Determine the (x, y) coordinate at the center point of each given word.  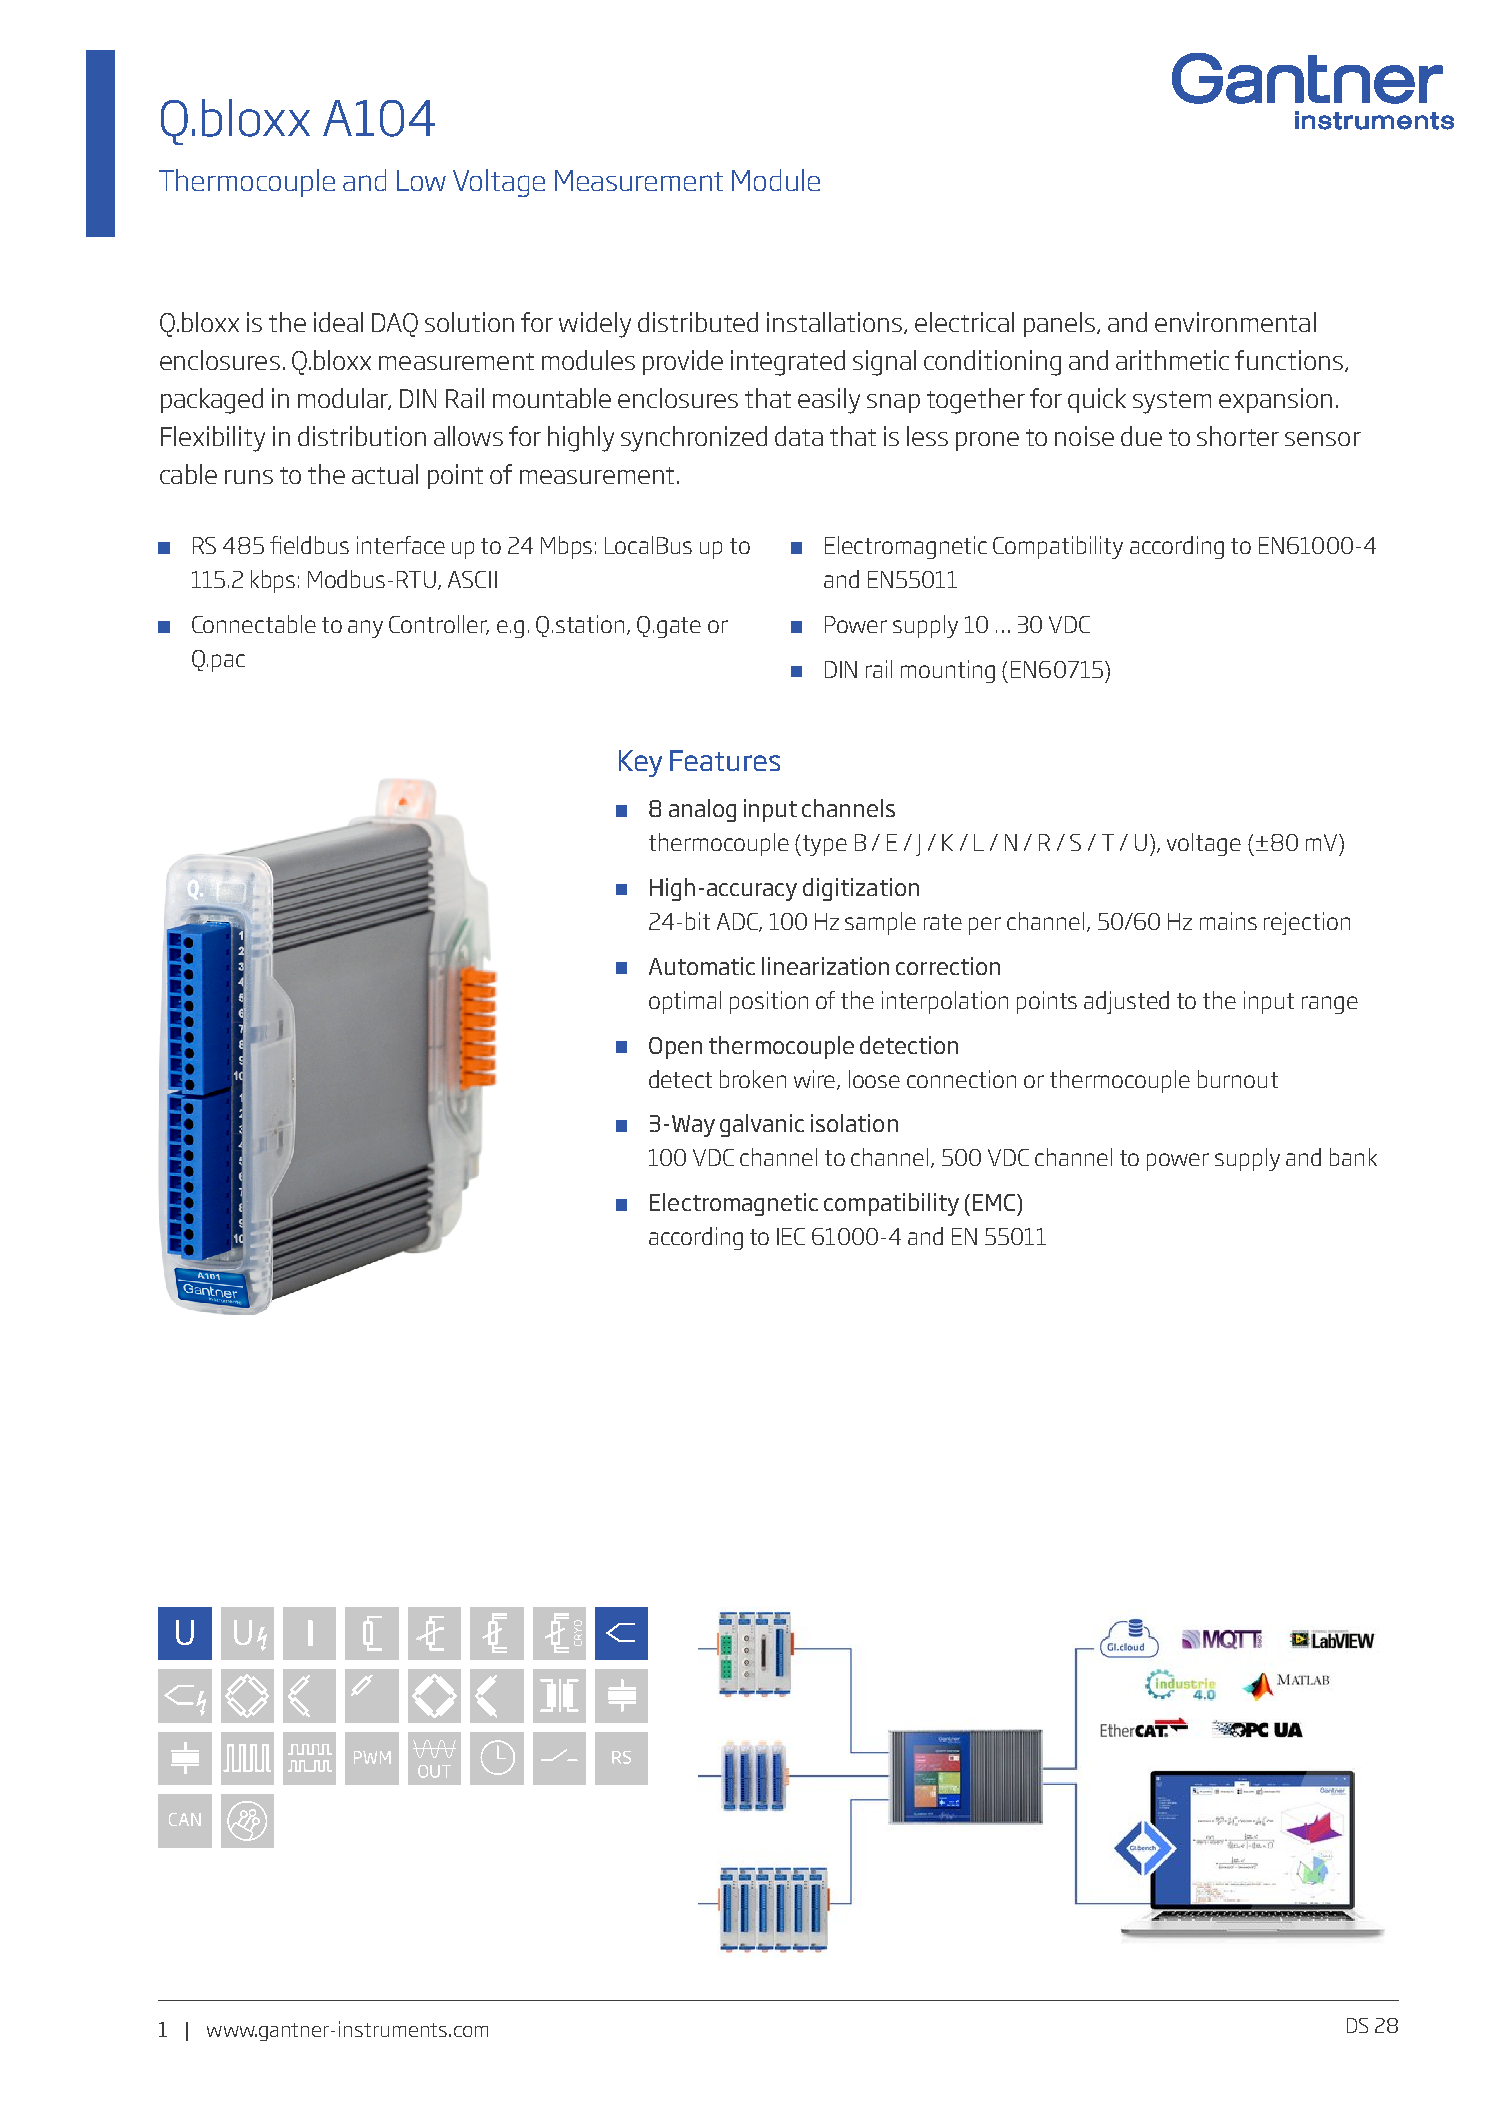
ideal (338, 322)
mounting (948, 671)
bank (1353, 1157)
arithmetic (1172, 360)
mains (1228, 921)
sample (880, 923)
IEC (791, 1236)
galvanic (762, 1125)
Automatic (702, 966)
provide (683, 362)
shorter (1238, 436)
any (365, 629)
